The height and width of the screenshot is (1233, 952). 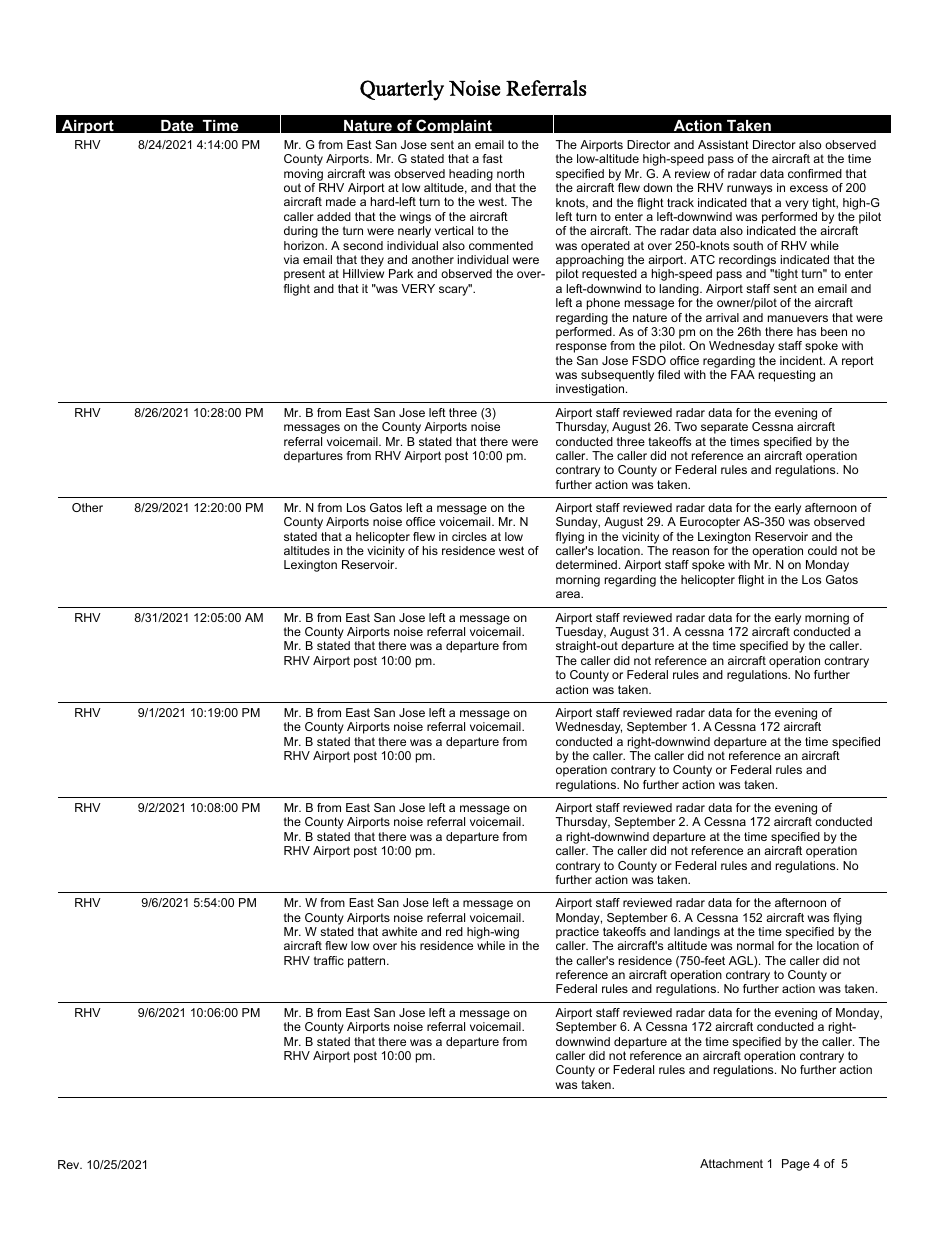 I want to click on confirmed, so click(x=815, y=173).
